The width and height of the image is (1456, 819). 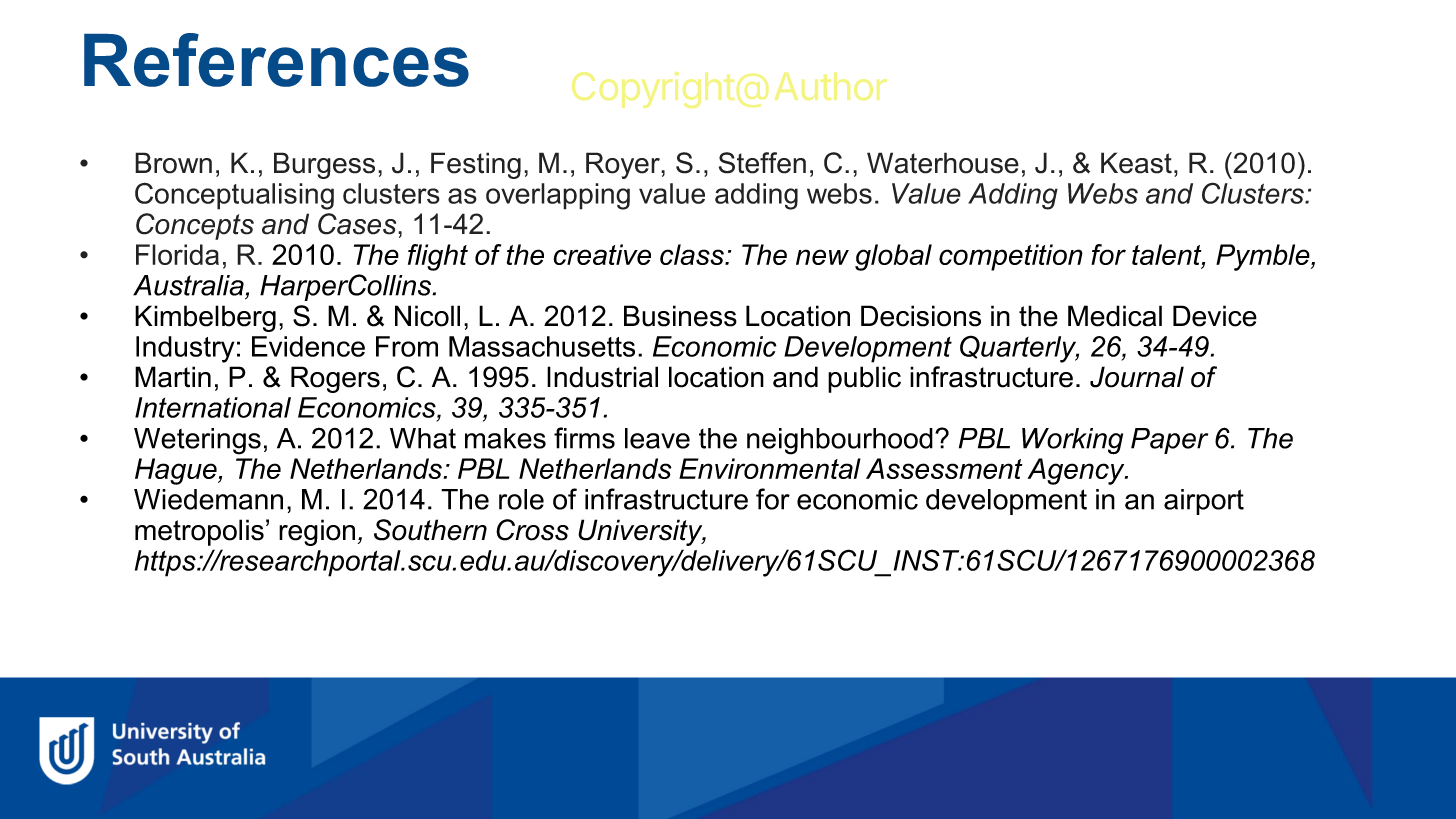 What do you see at coordinates (188, 285) in the image?
I see `Australia` at bounding box center [188, 285].
